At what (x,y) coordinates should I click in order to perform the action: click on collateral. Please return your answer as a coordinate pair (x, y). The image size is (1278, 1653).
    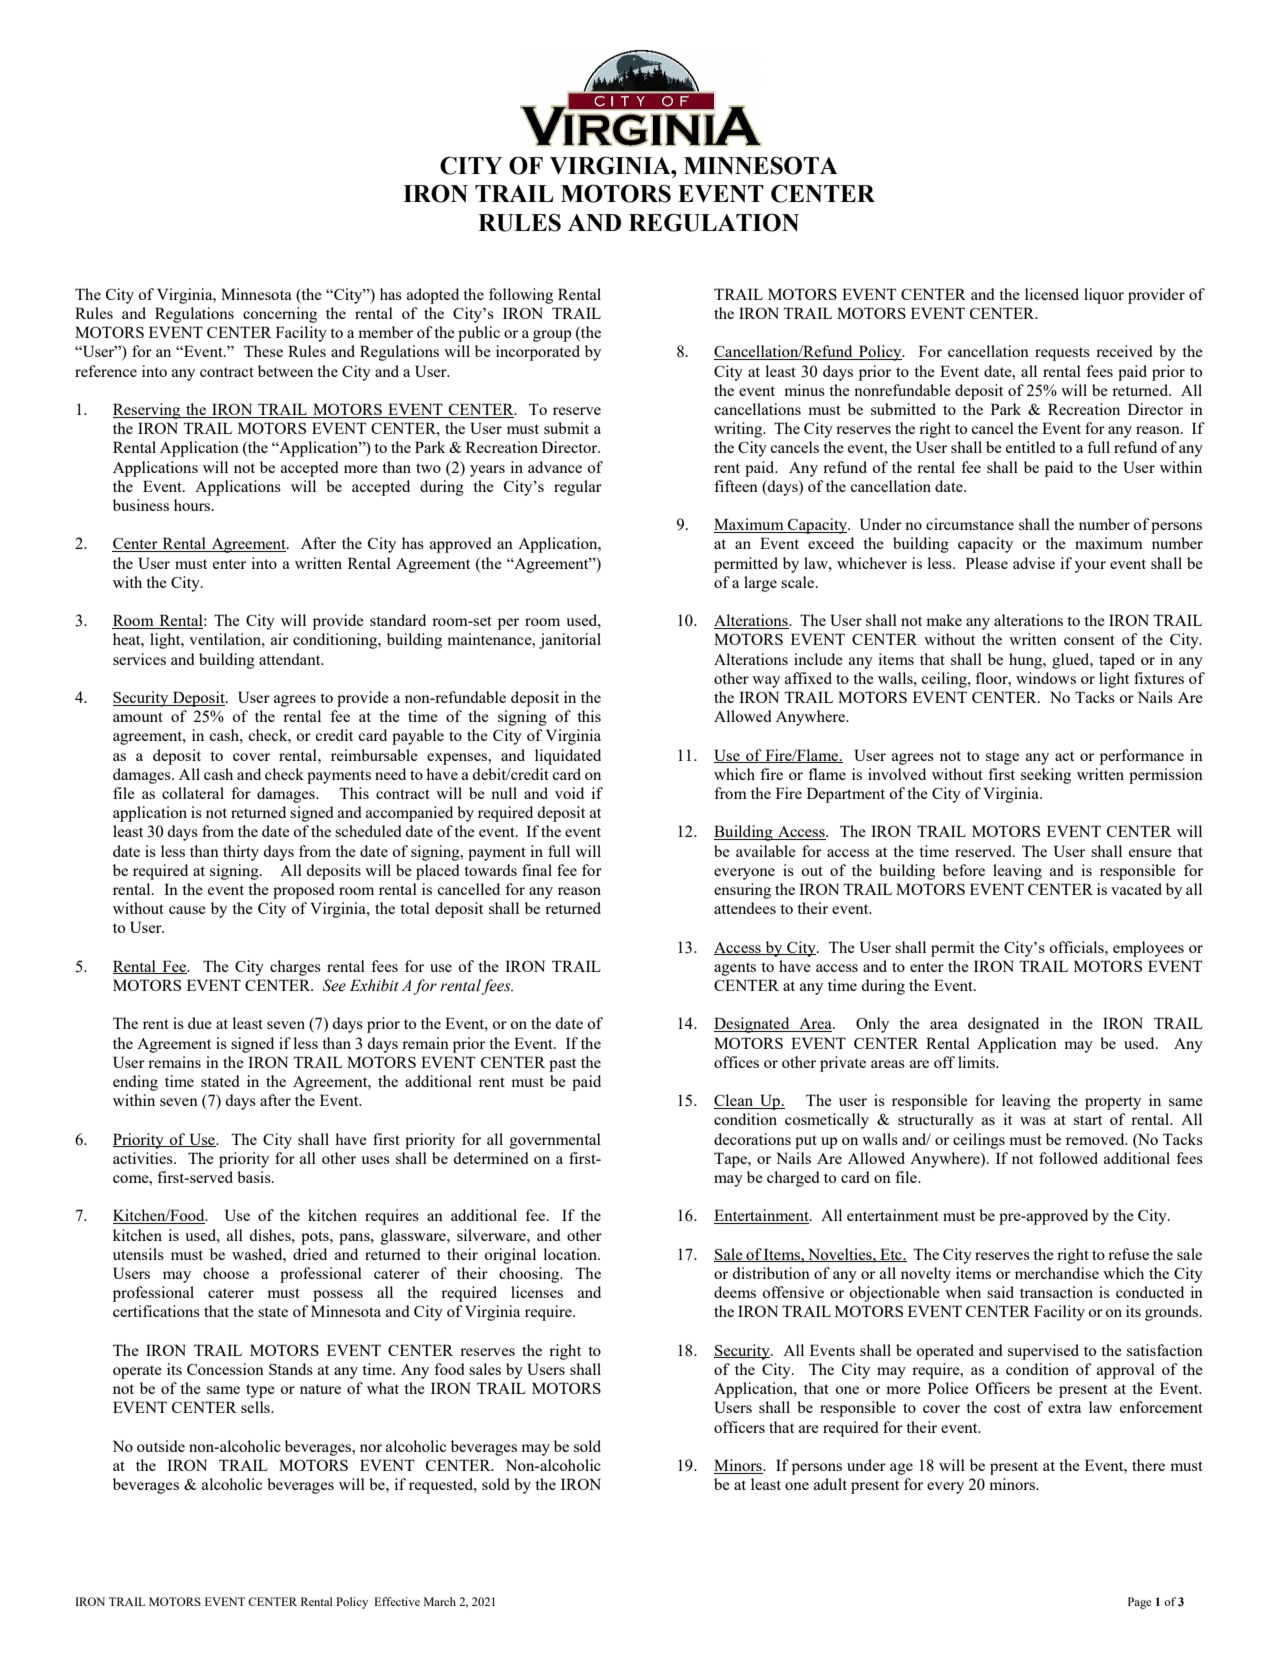
    Looking at the image, I should click on (193, 793).
